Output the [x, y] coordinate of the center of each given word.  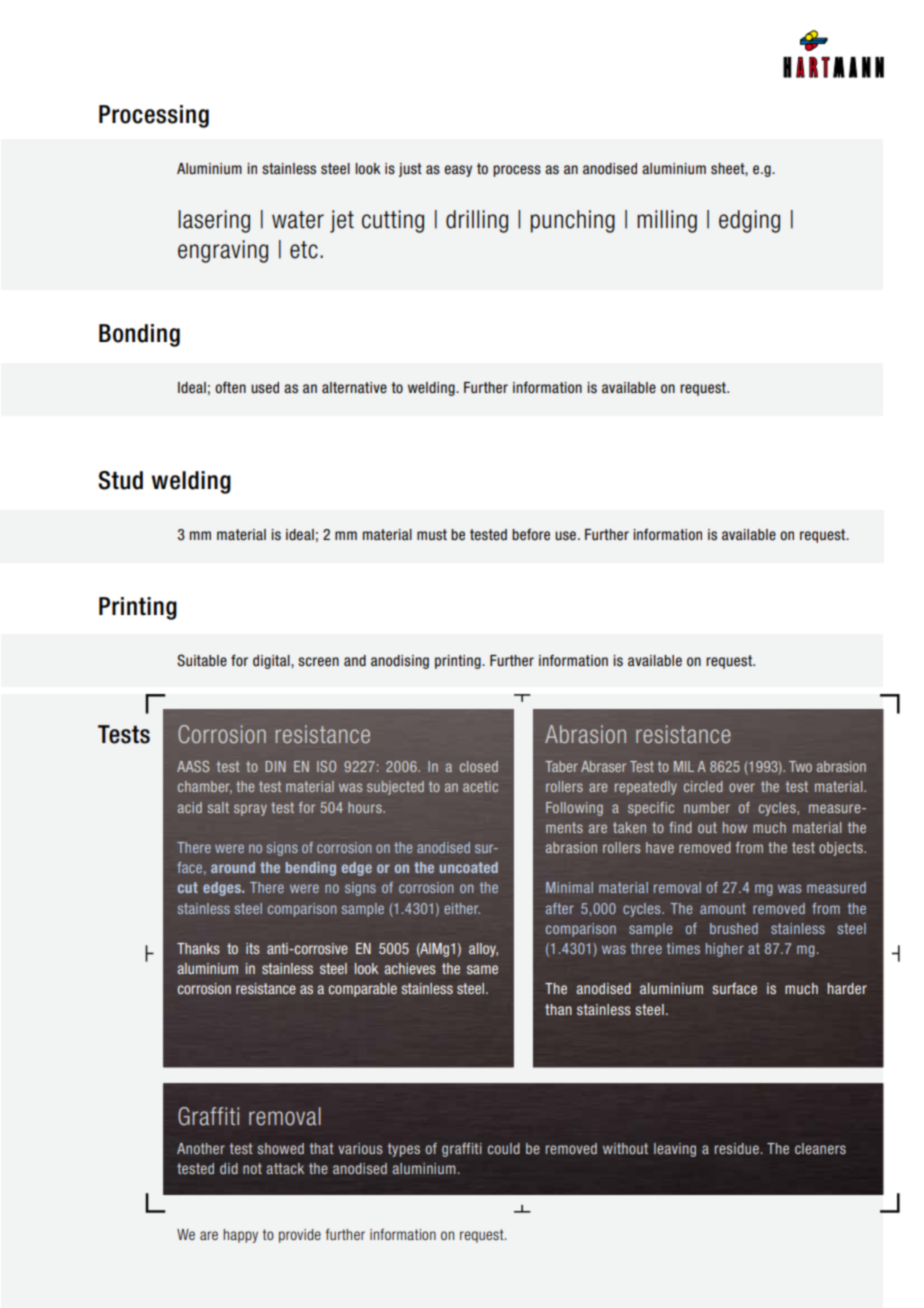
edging [749, 221]
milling [667, 221]
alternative [354, 388]
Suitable [202, 660]
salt [218, 807]
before [531, 534]
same [482, 969]
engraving [223, 251]
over [742, 787]
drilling [477, 221]
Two [800, 766]
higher [725, 950]
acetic [480, 786]
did [229, 1168]
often [230, 387]
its [253, 948]
